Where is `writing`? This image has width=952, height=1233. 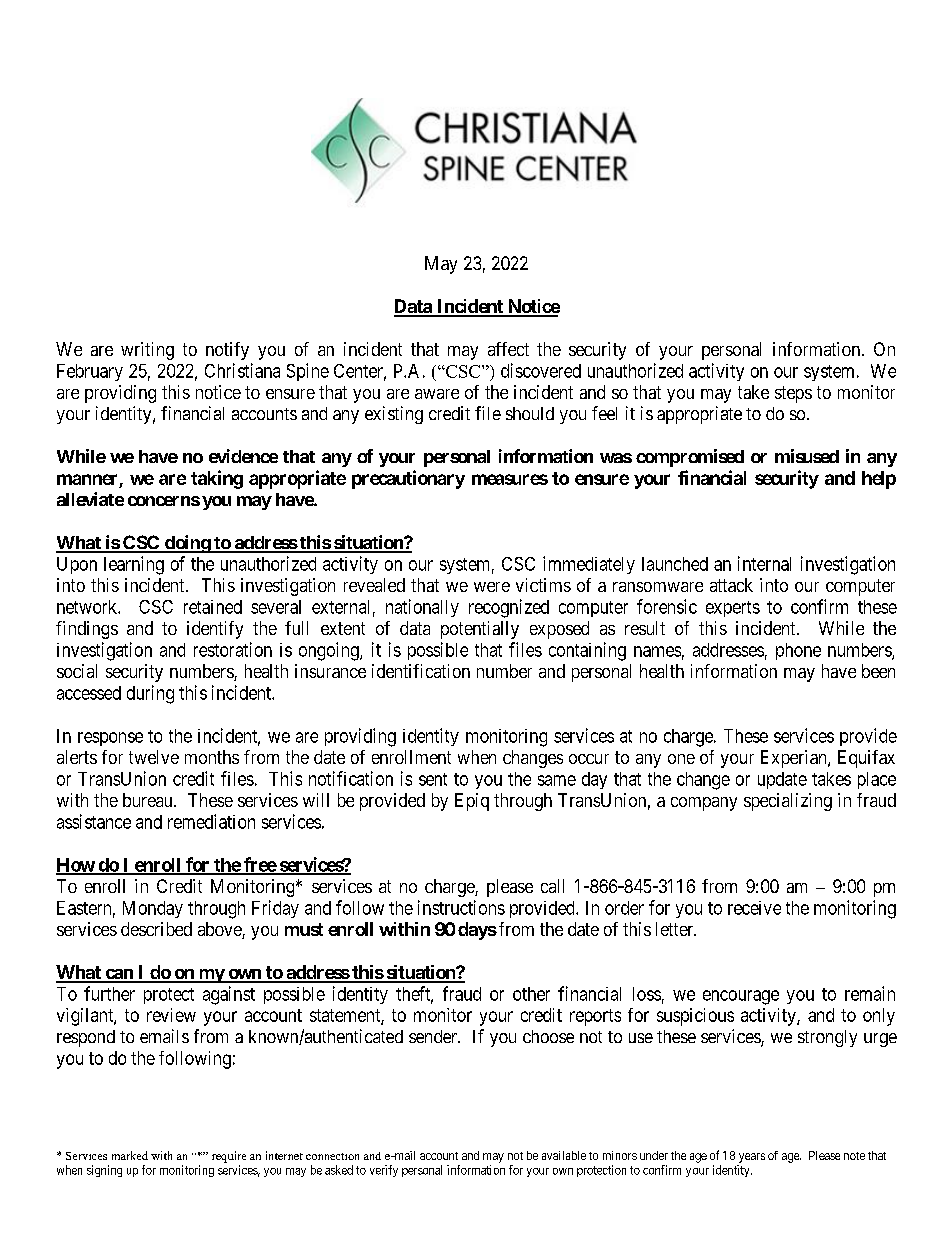
writing is located at coordinates (147, 351).
